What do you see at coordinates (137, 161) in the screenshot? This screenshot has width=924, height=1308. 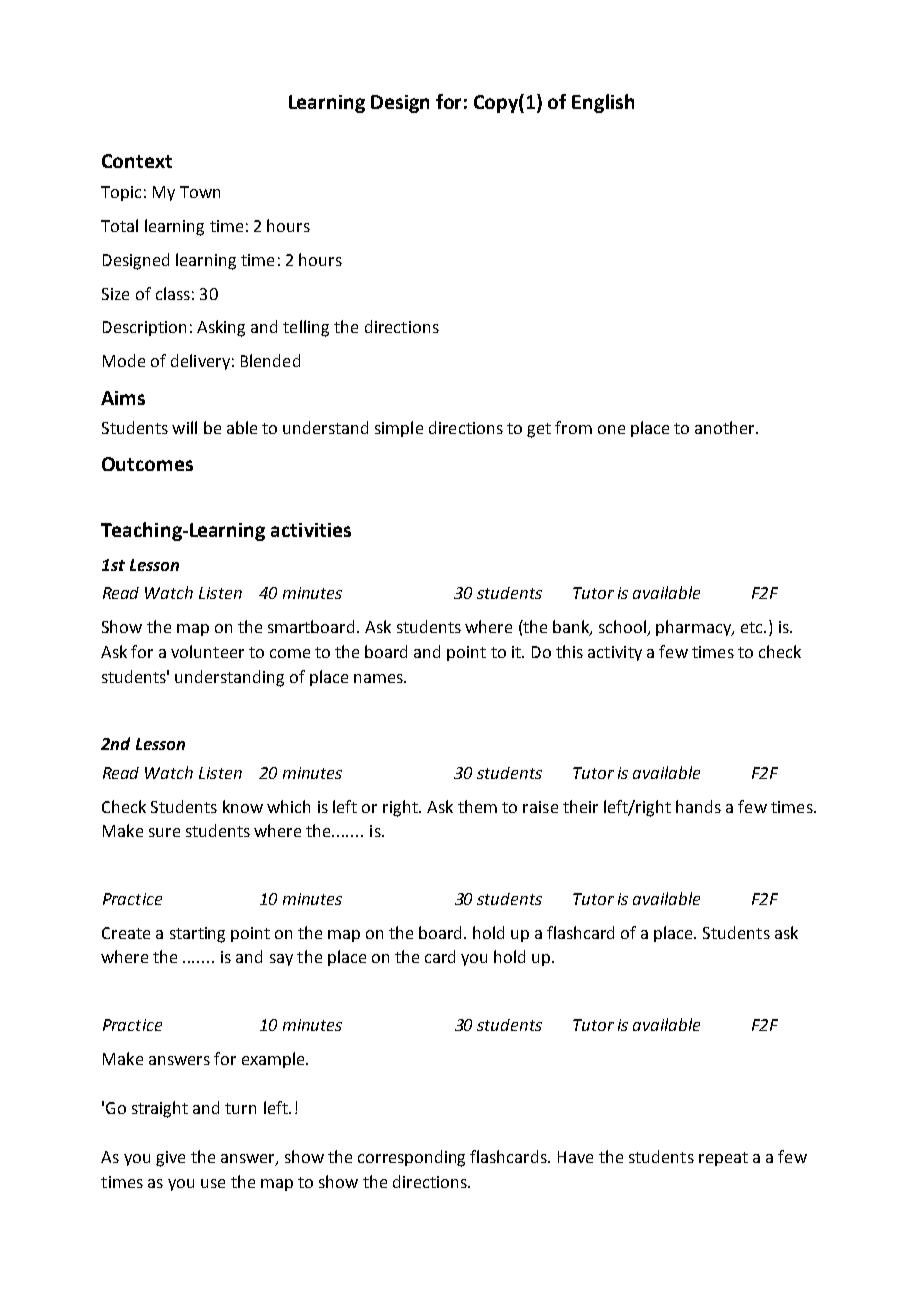 I see `Context` at bounding box center [137, 161].
